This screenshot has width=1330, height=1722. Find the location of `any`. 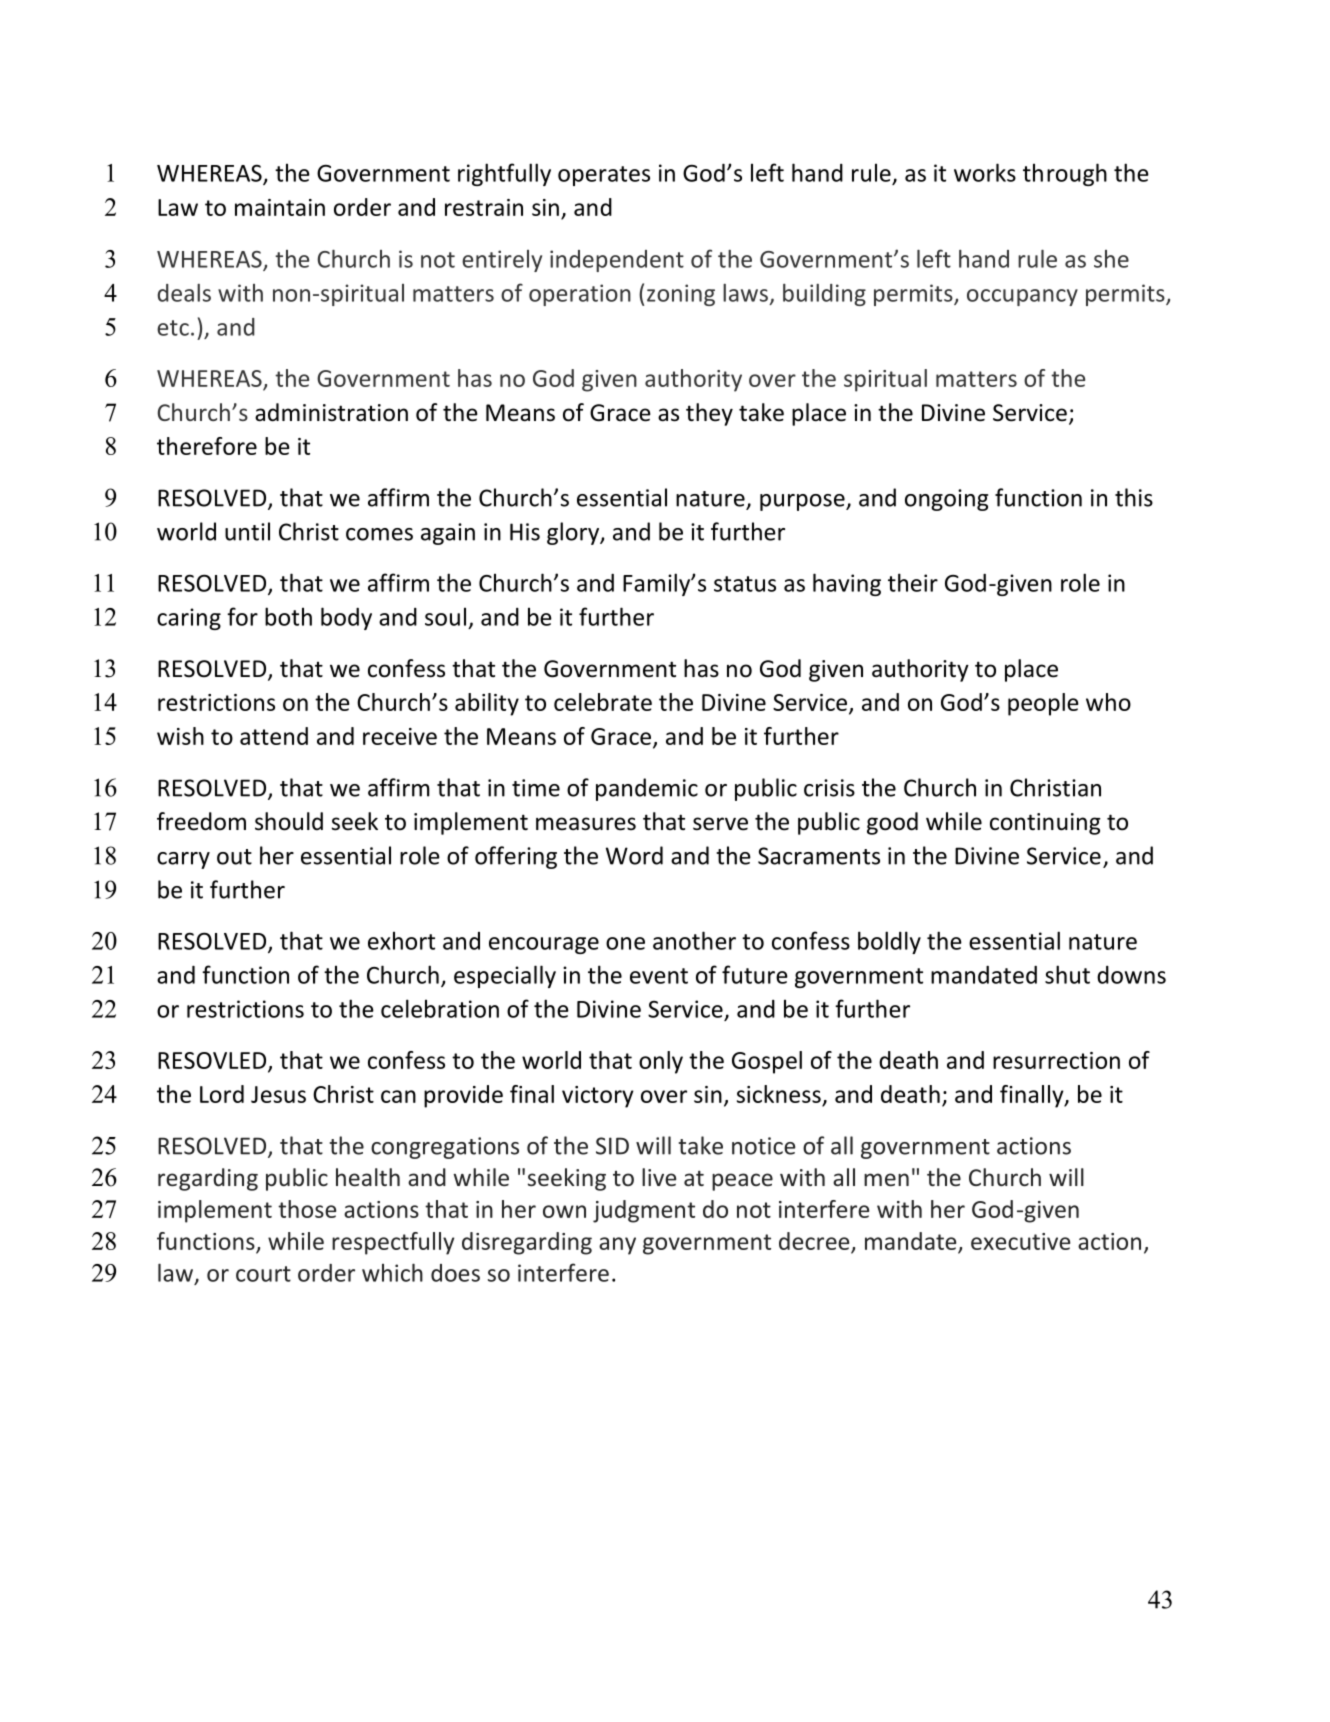

any is located at coordinates (617, 1246).
